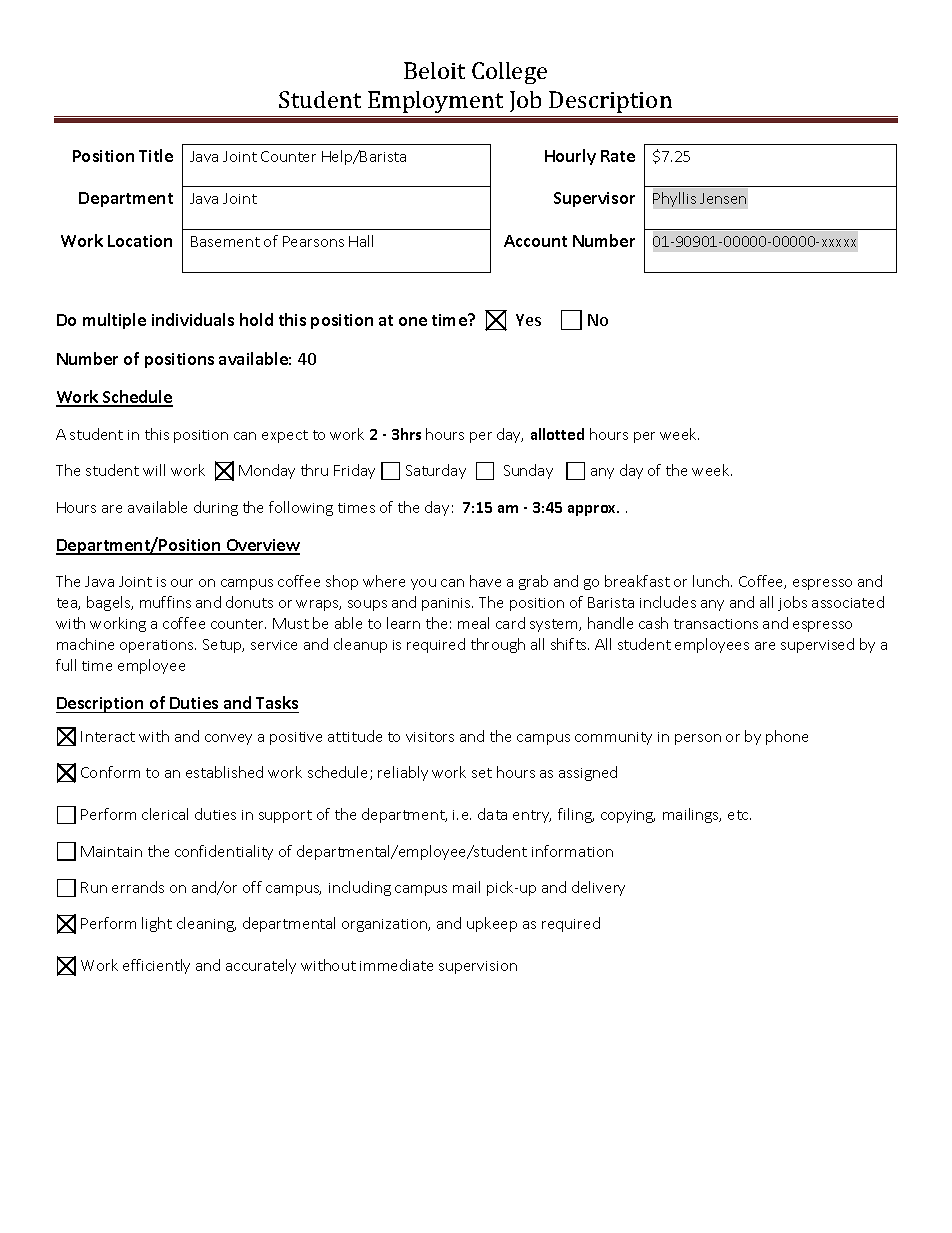 This document has width=952, height=1233. Describe the element at coordinates (436, 104) in the document. I see `Employment` at that location.
